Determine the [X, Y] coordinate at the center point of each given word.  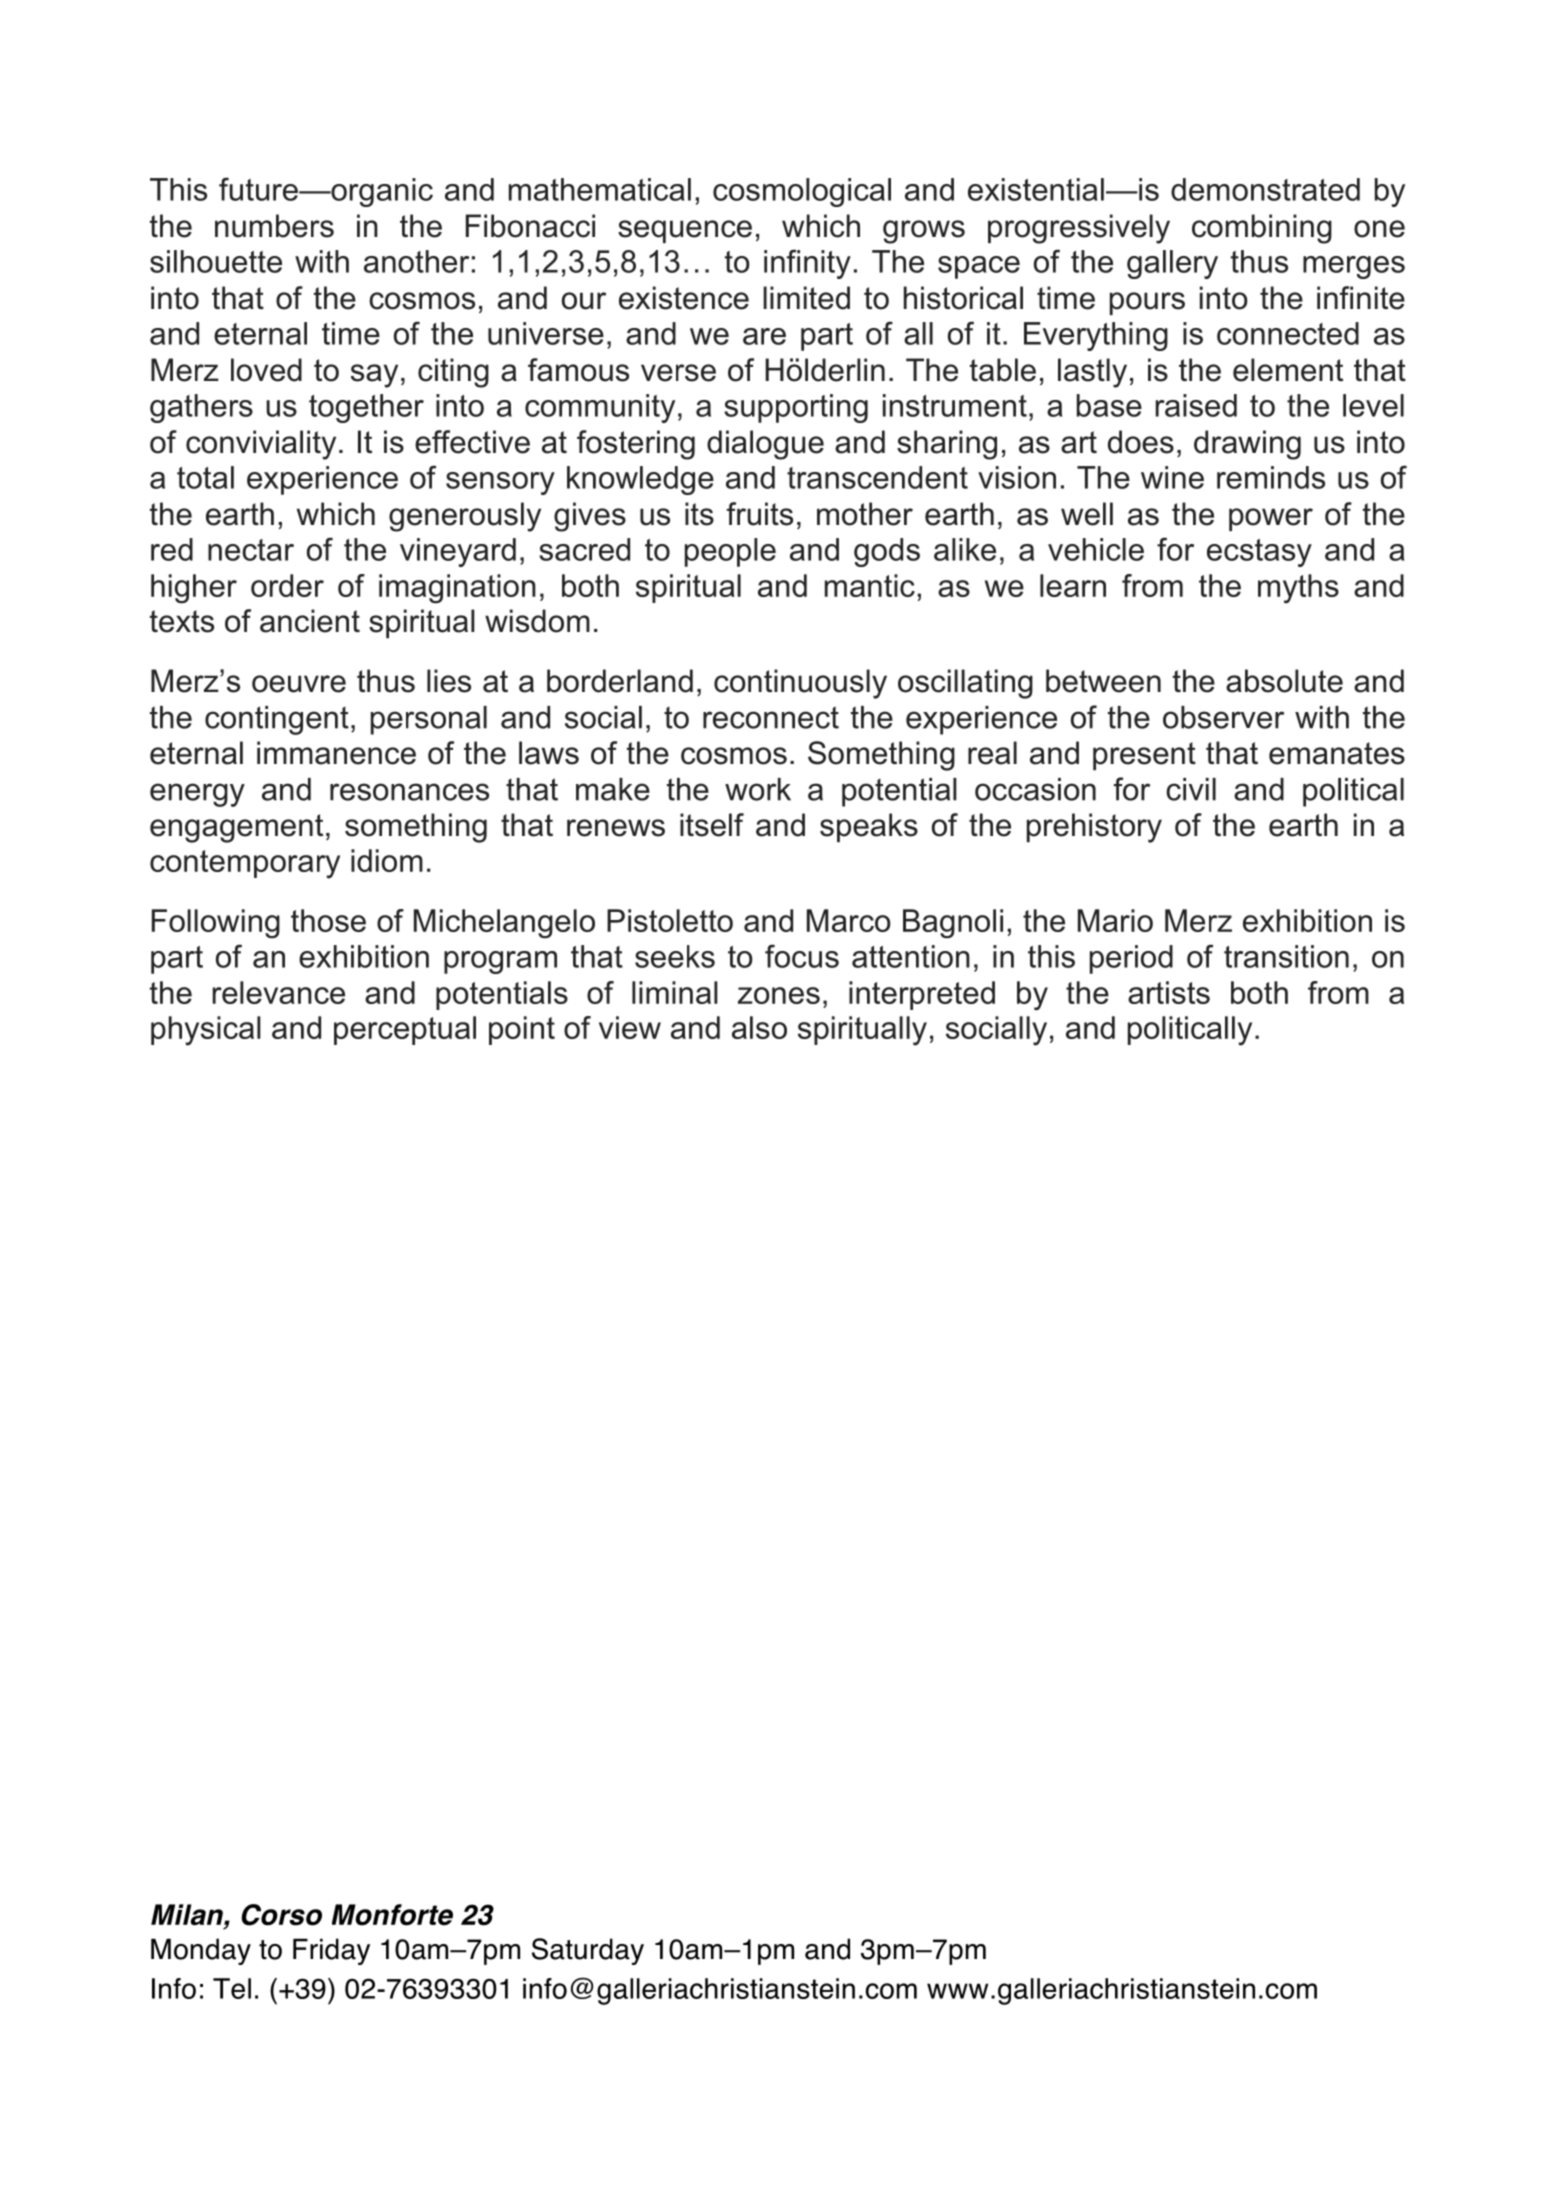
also [759, 1027]
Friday [331, 1951]
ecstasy [1259, 553]
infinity [807, 264]
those [328, 920]
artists [1169, 992]
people [730, 552]
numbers [274, 226]
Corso [281, 1915]
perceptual [405, 1030]
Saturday [588, 1951]
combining [1262, 229]
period [1131, 959]
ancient [310, 621]
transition [1286, 956]
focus [802, 956]
